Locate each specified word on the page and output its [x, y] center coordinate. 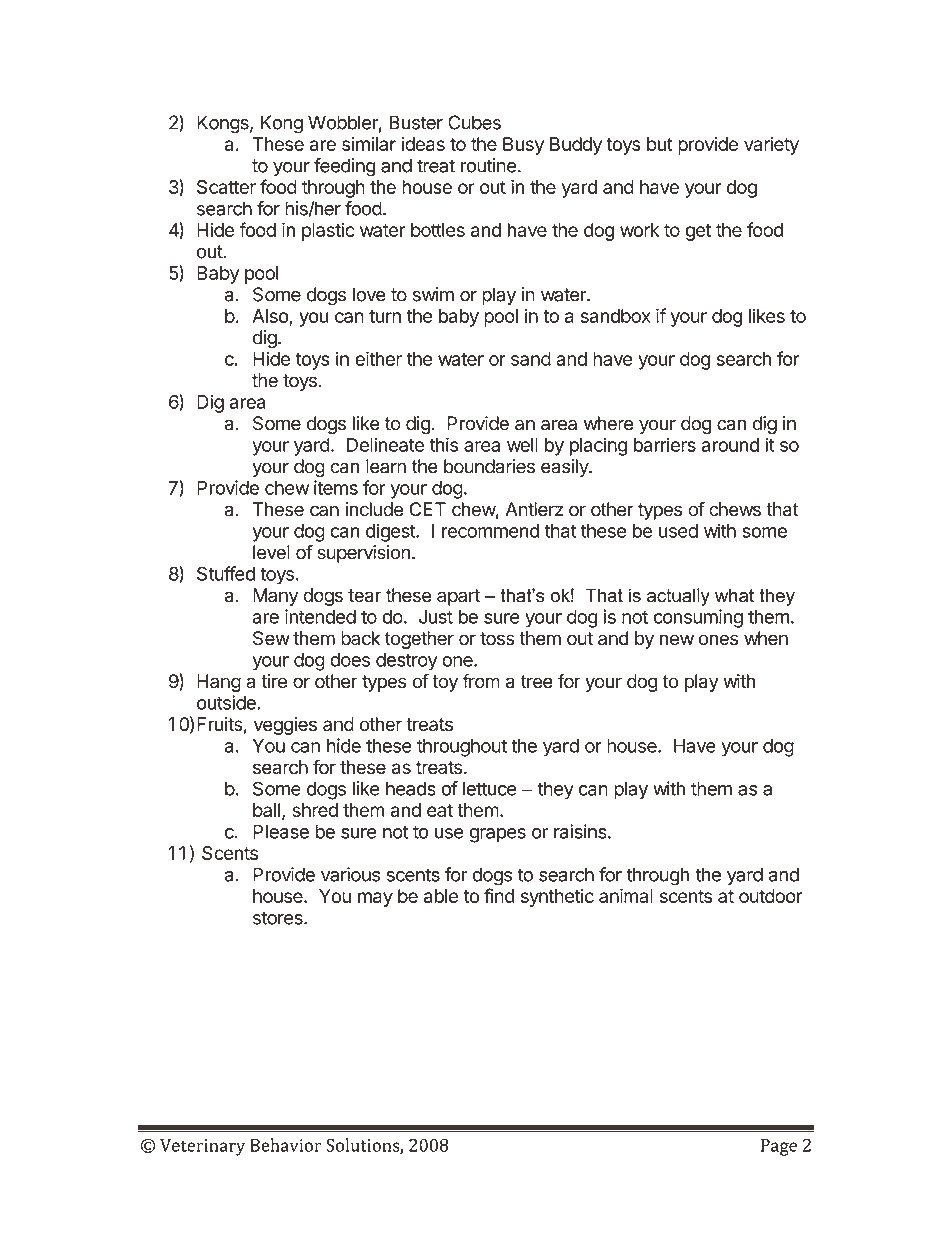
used [678, 531]
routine [488, 165]
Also [271, 317]
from [481, 681]
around [730, 445]
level [271, 552]
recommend [490, 531]
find [499, 895]
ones [718, 640]
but [660, 144]
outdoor [770, 896]
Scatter [226, 187]
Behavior [286, 1145]
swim [433, 294]
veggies [285, 726]
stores [279, 918]
